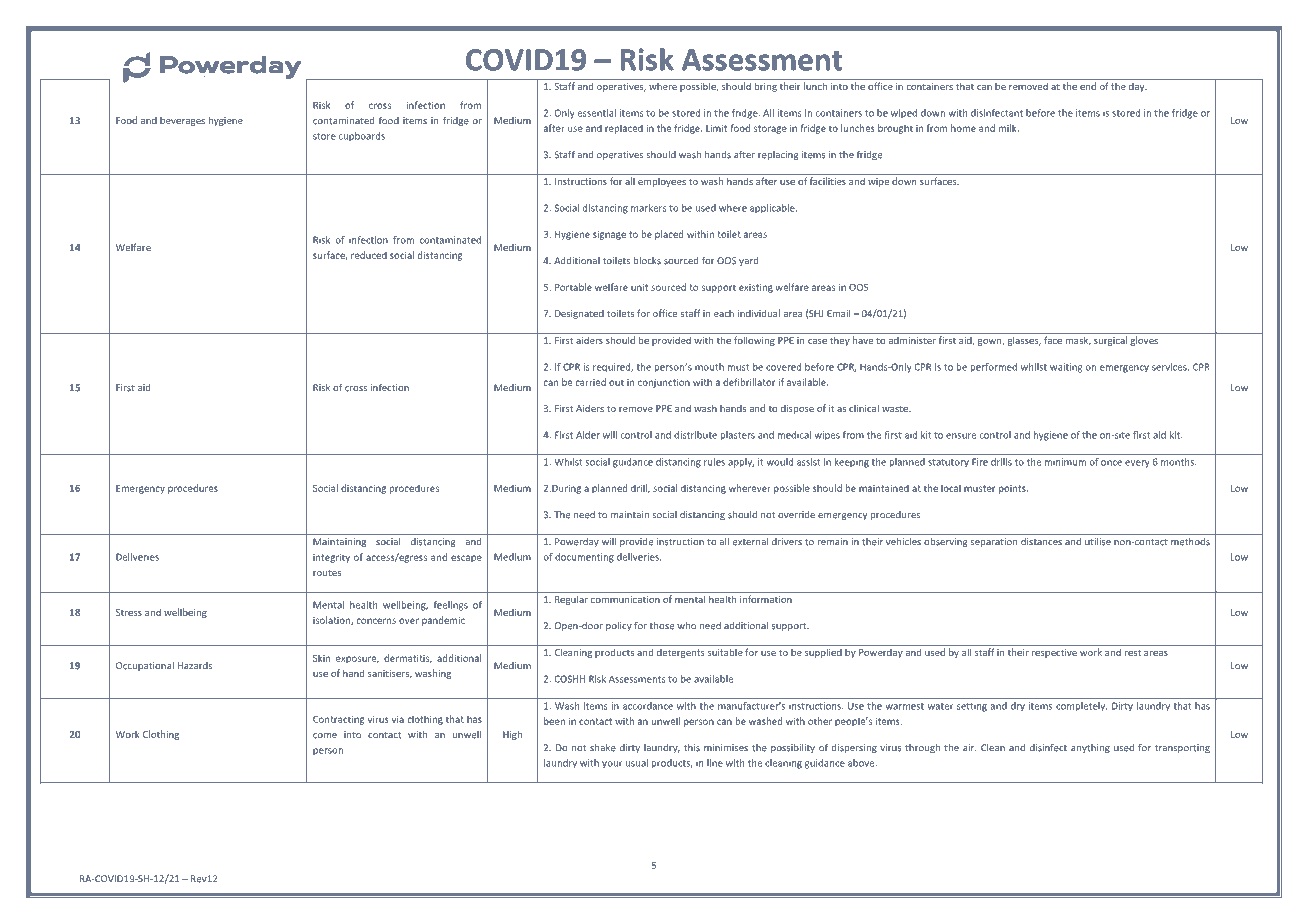 The height and width of the screenshot is (924, 1308). I want to click on this, so click(692, 748).
